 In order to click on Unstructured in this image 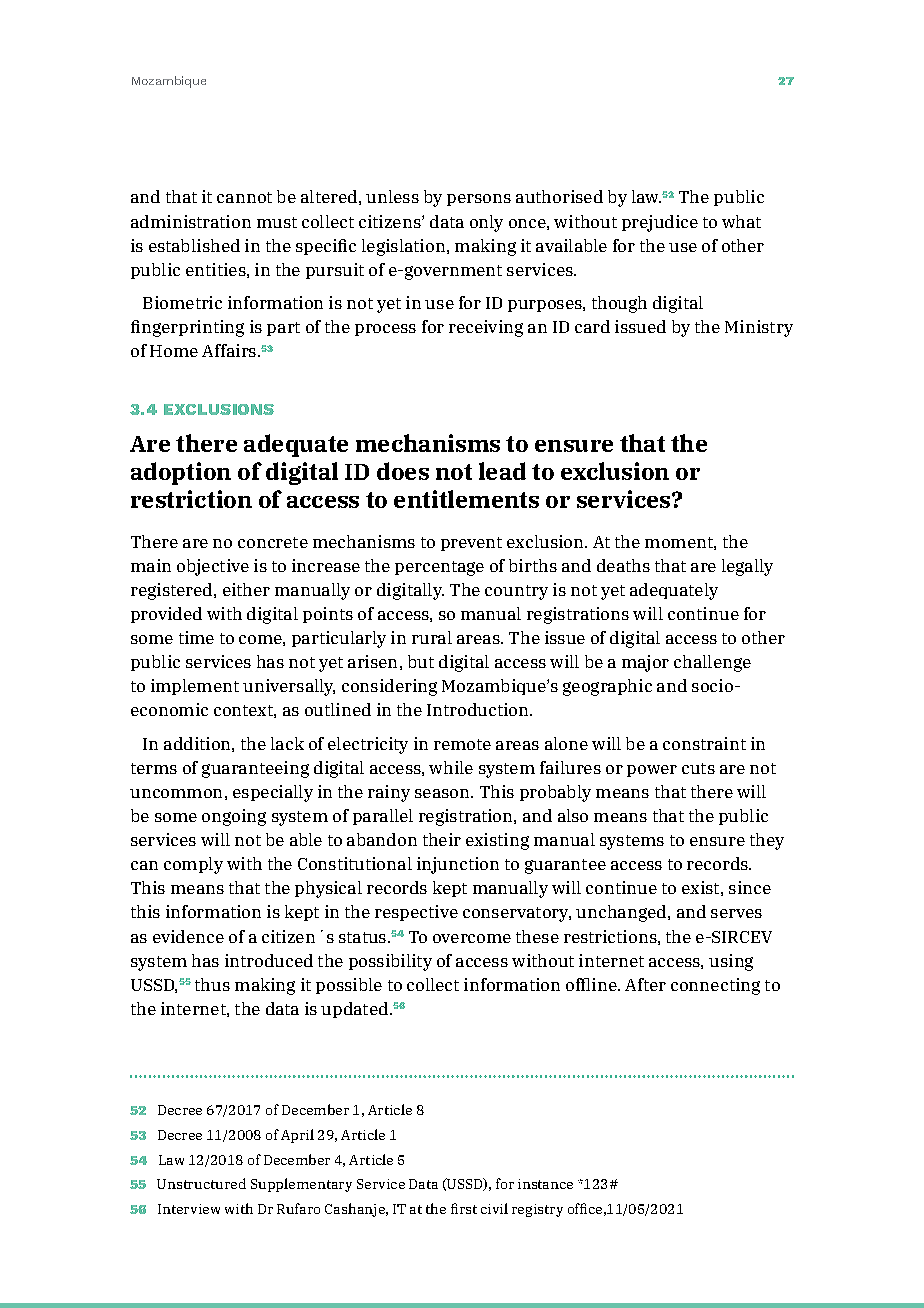, I will do `click(201, 1183)`.
